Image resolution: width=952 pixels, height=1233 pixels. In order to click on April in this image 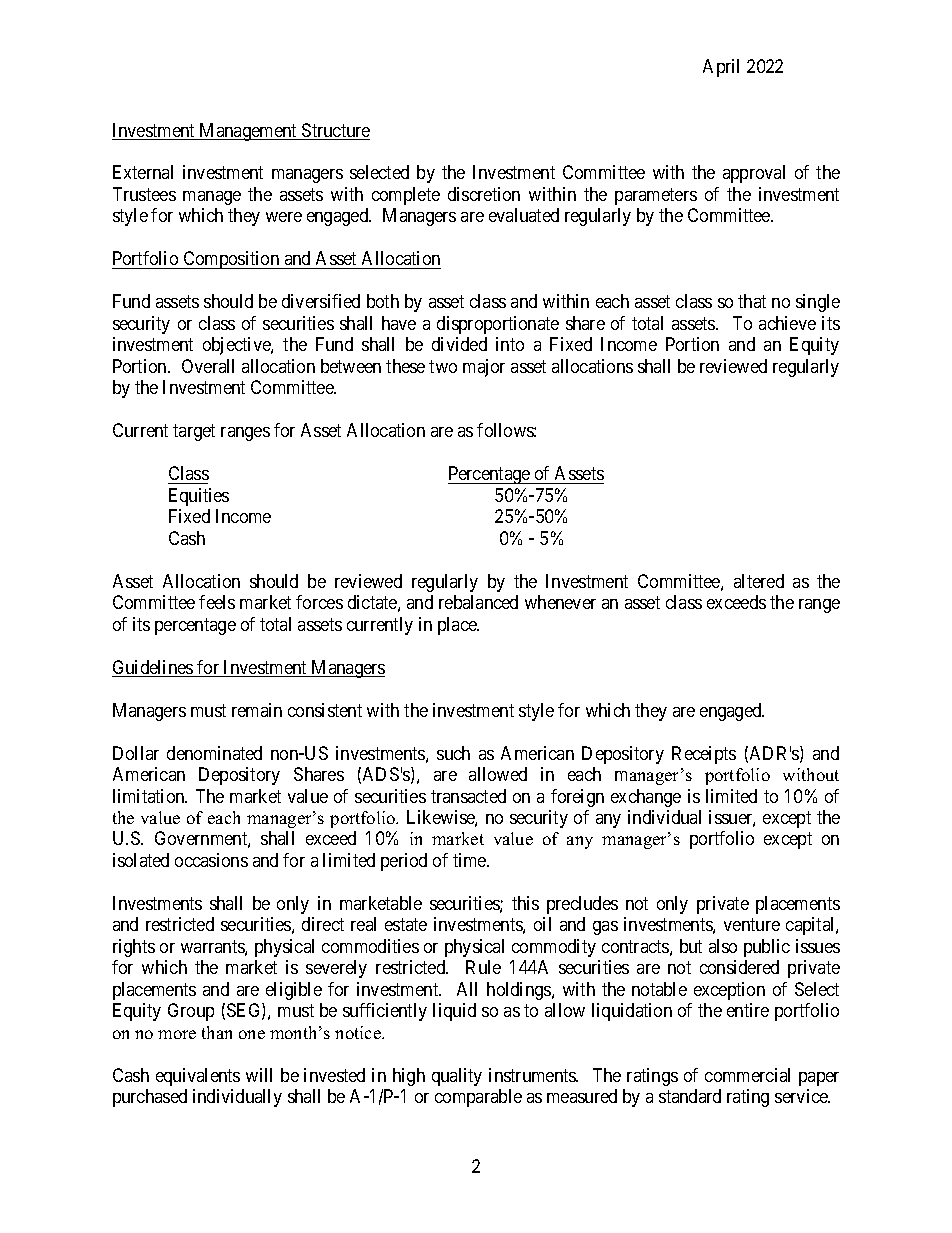, I will do `click(721, 68)`.
